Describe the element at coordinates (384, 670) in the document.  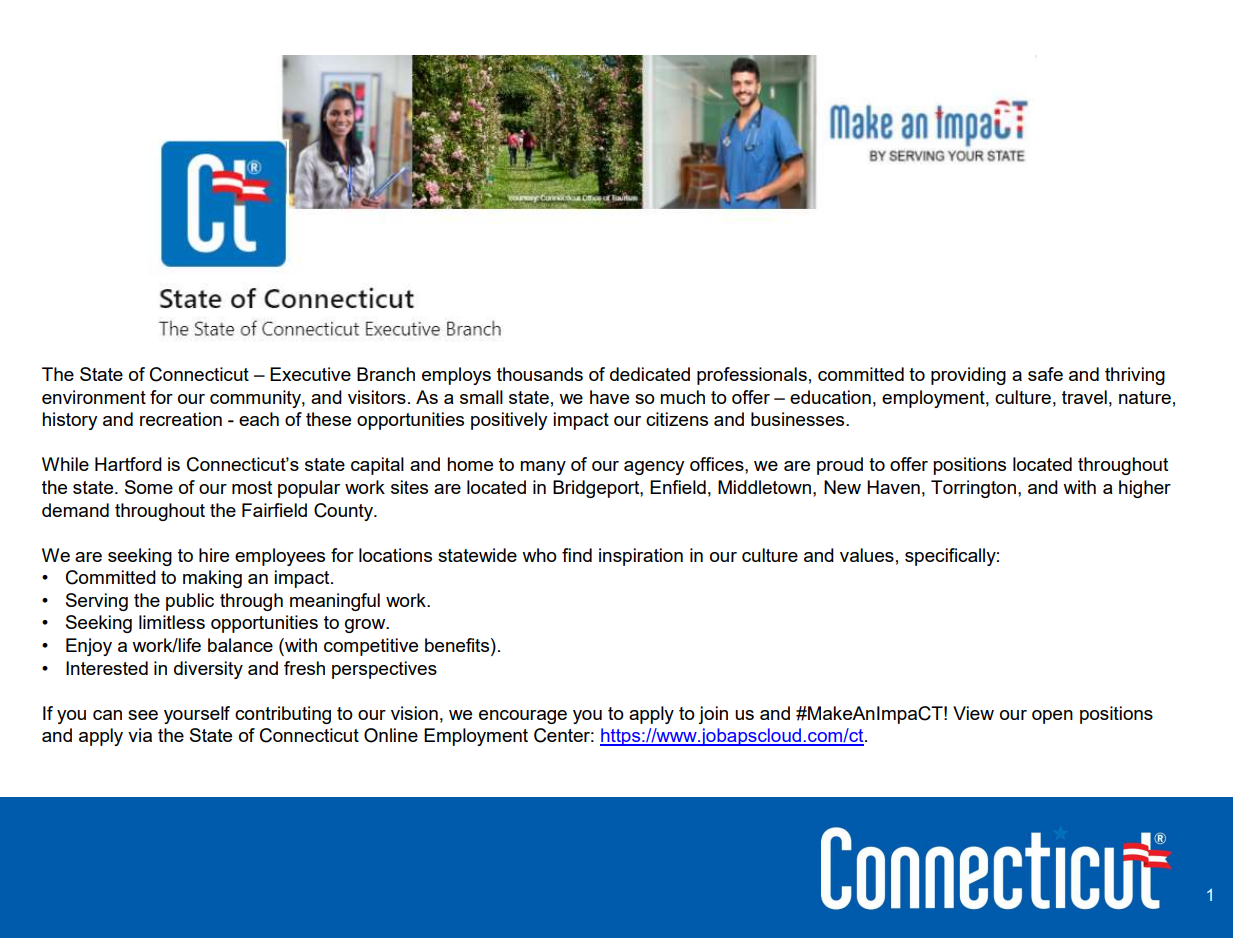
I see `perspectives` at that location.
